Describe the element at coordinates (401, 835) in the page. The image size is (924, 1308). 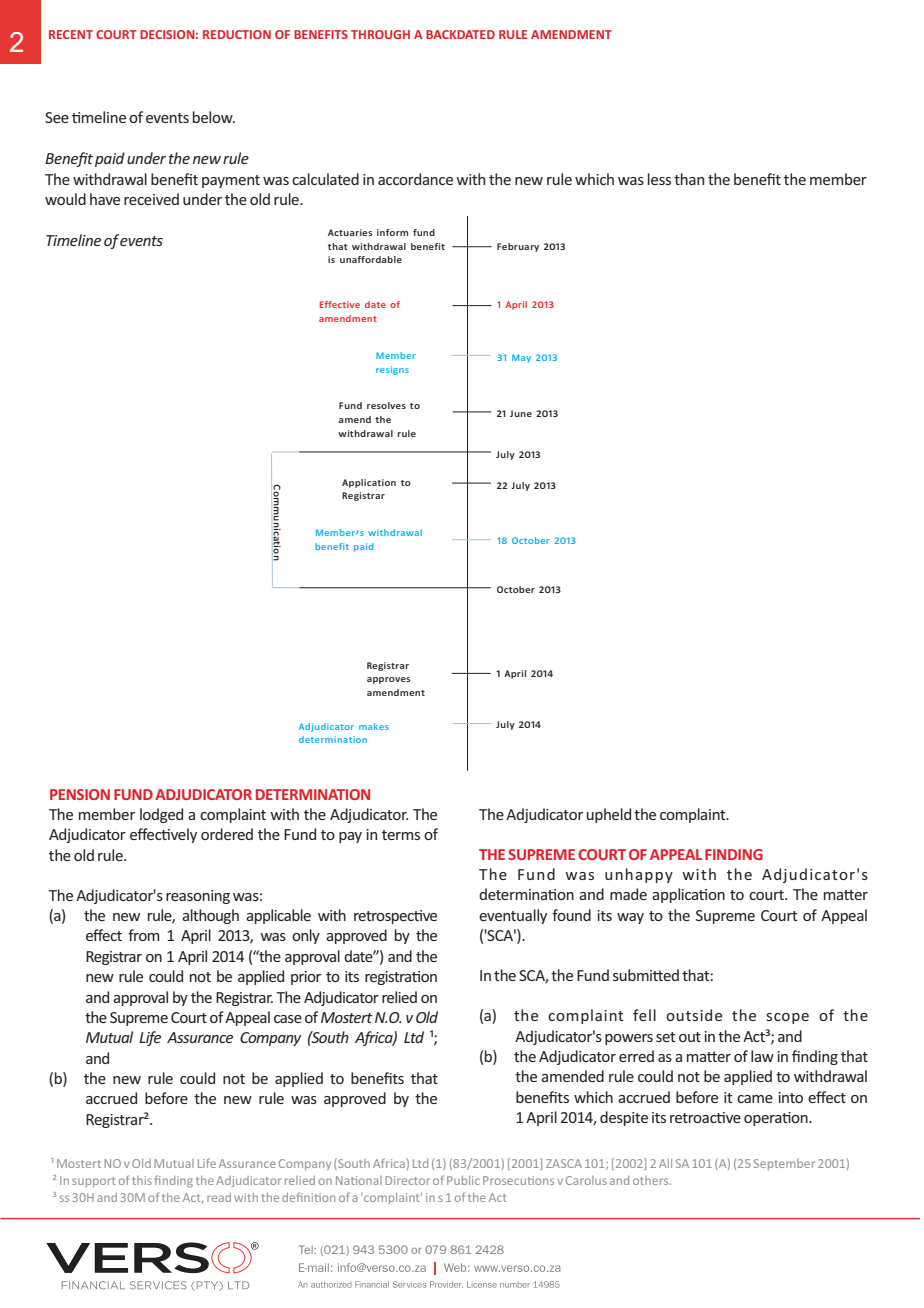
I see `terms` at that location.
